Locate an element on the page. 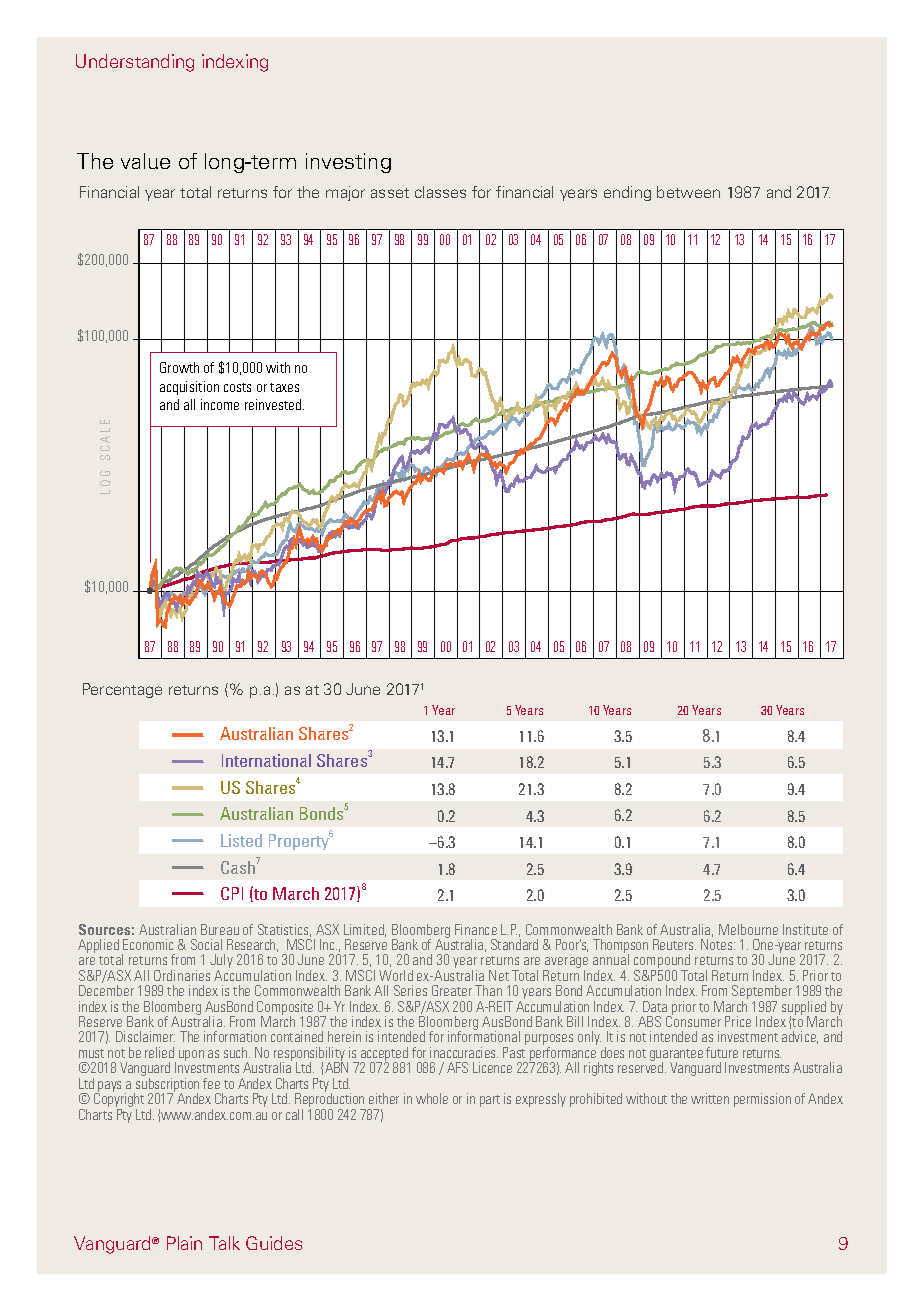  Melbourne is located at coordinates (748, 929).
